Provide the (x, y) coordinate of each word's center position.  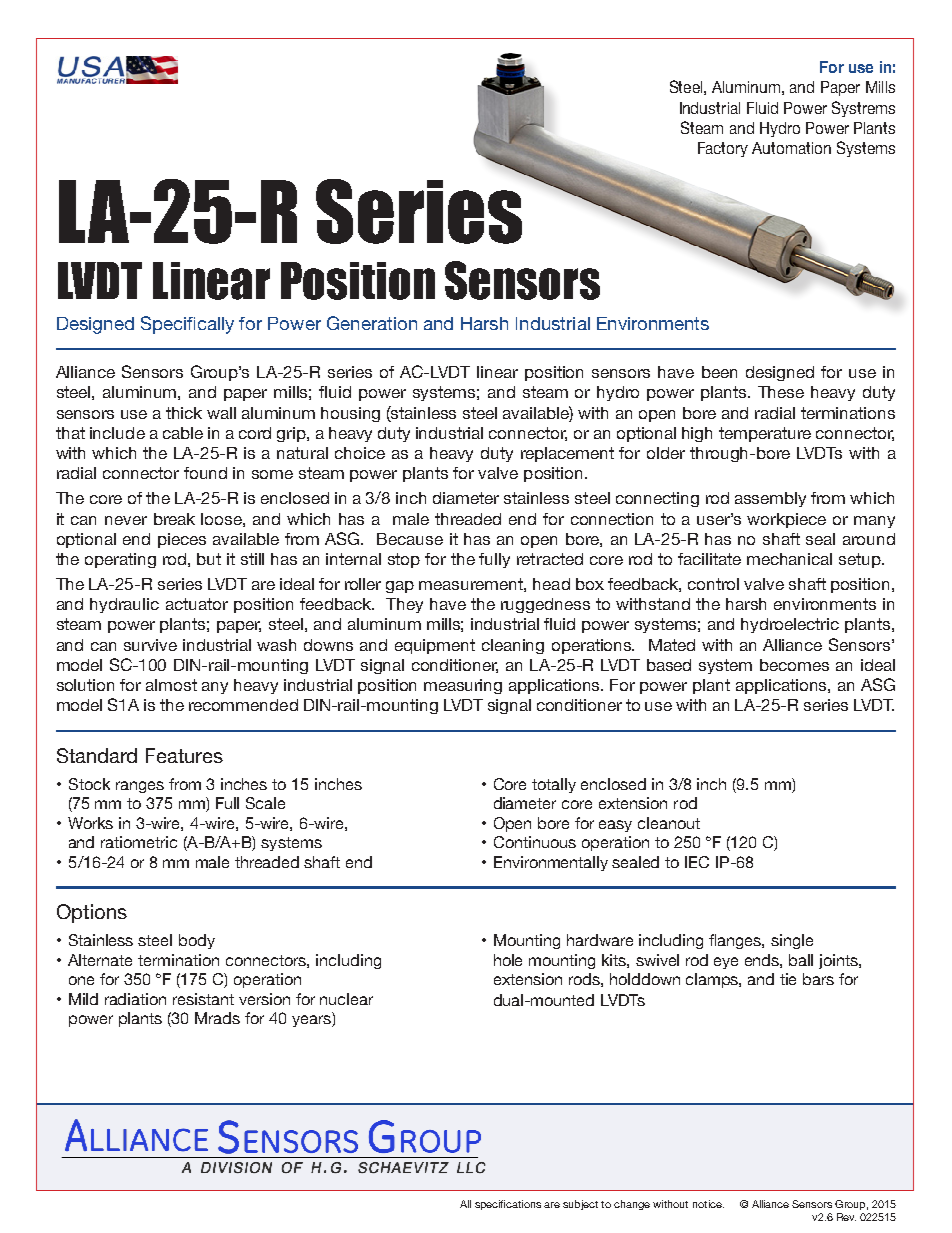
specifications (508, 1205)
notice (708, 1204)
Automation (791, 148)
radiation (135, 999)
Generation (372, 323)
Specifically (187, 325)
